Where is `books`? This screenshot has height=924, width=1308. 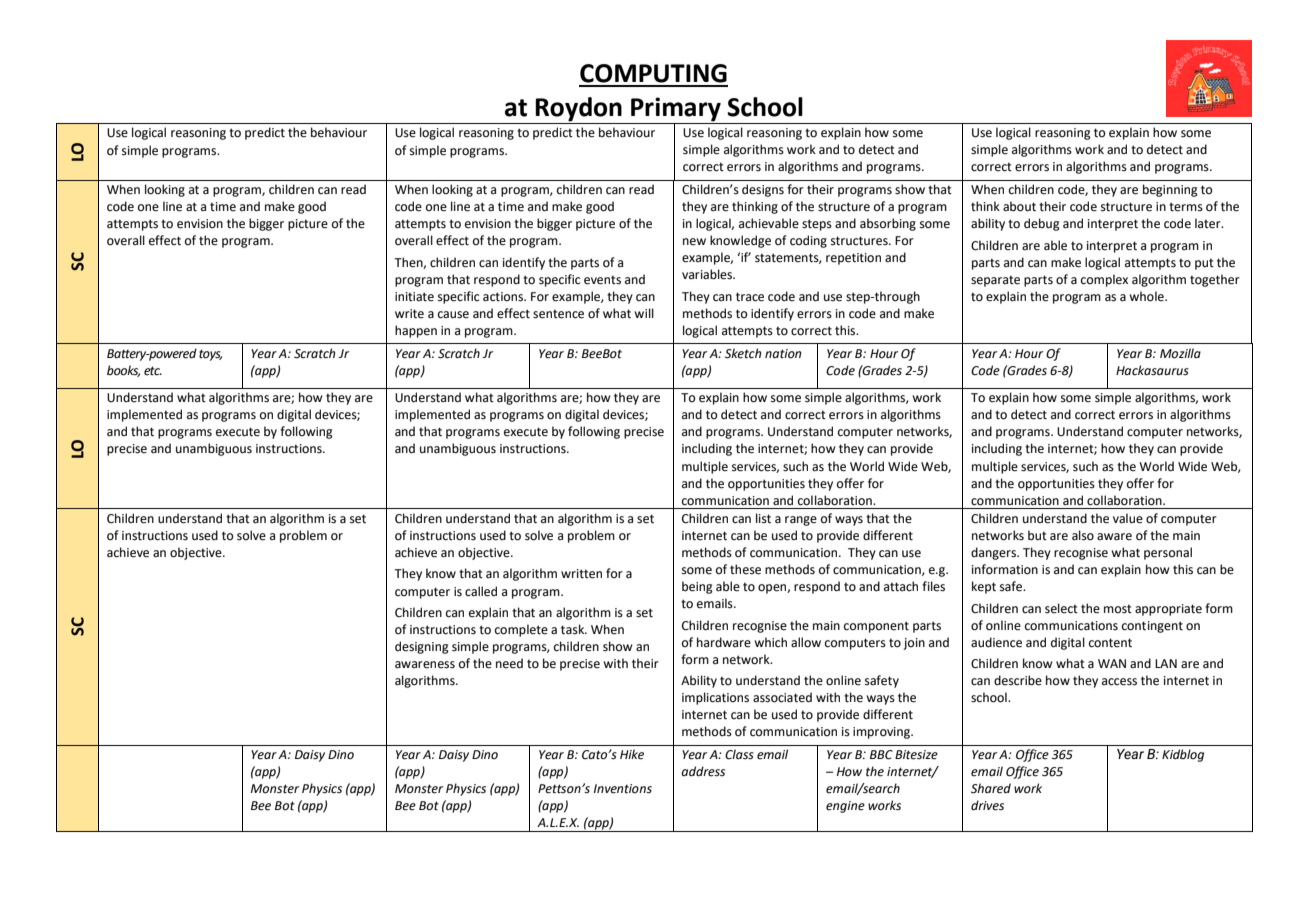
books is located at coordinates (123, 371).
